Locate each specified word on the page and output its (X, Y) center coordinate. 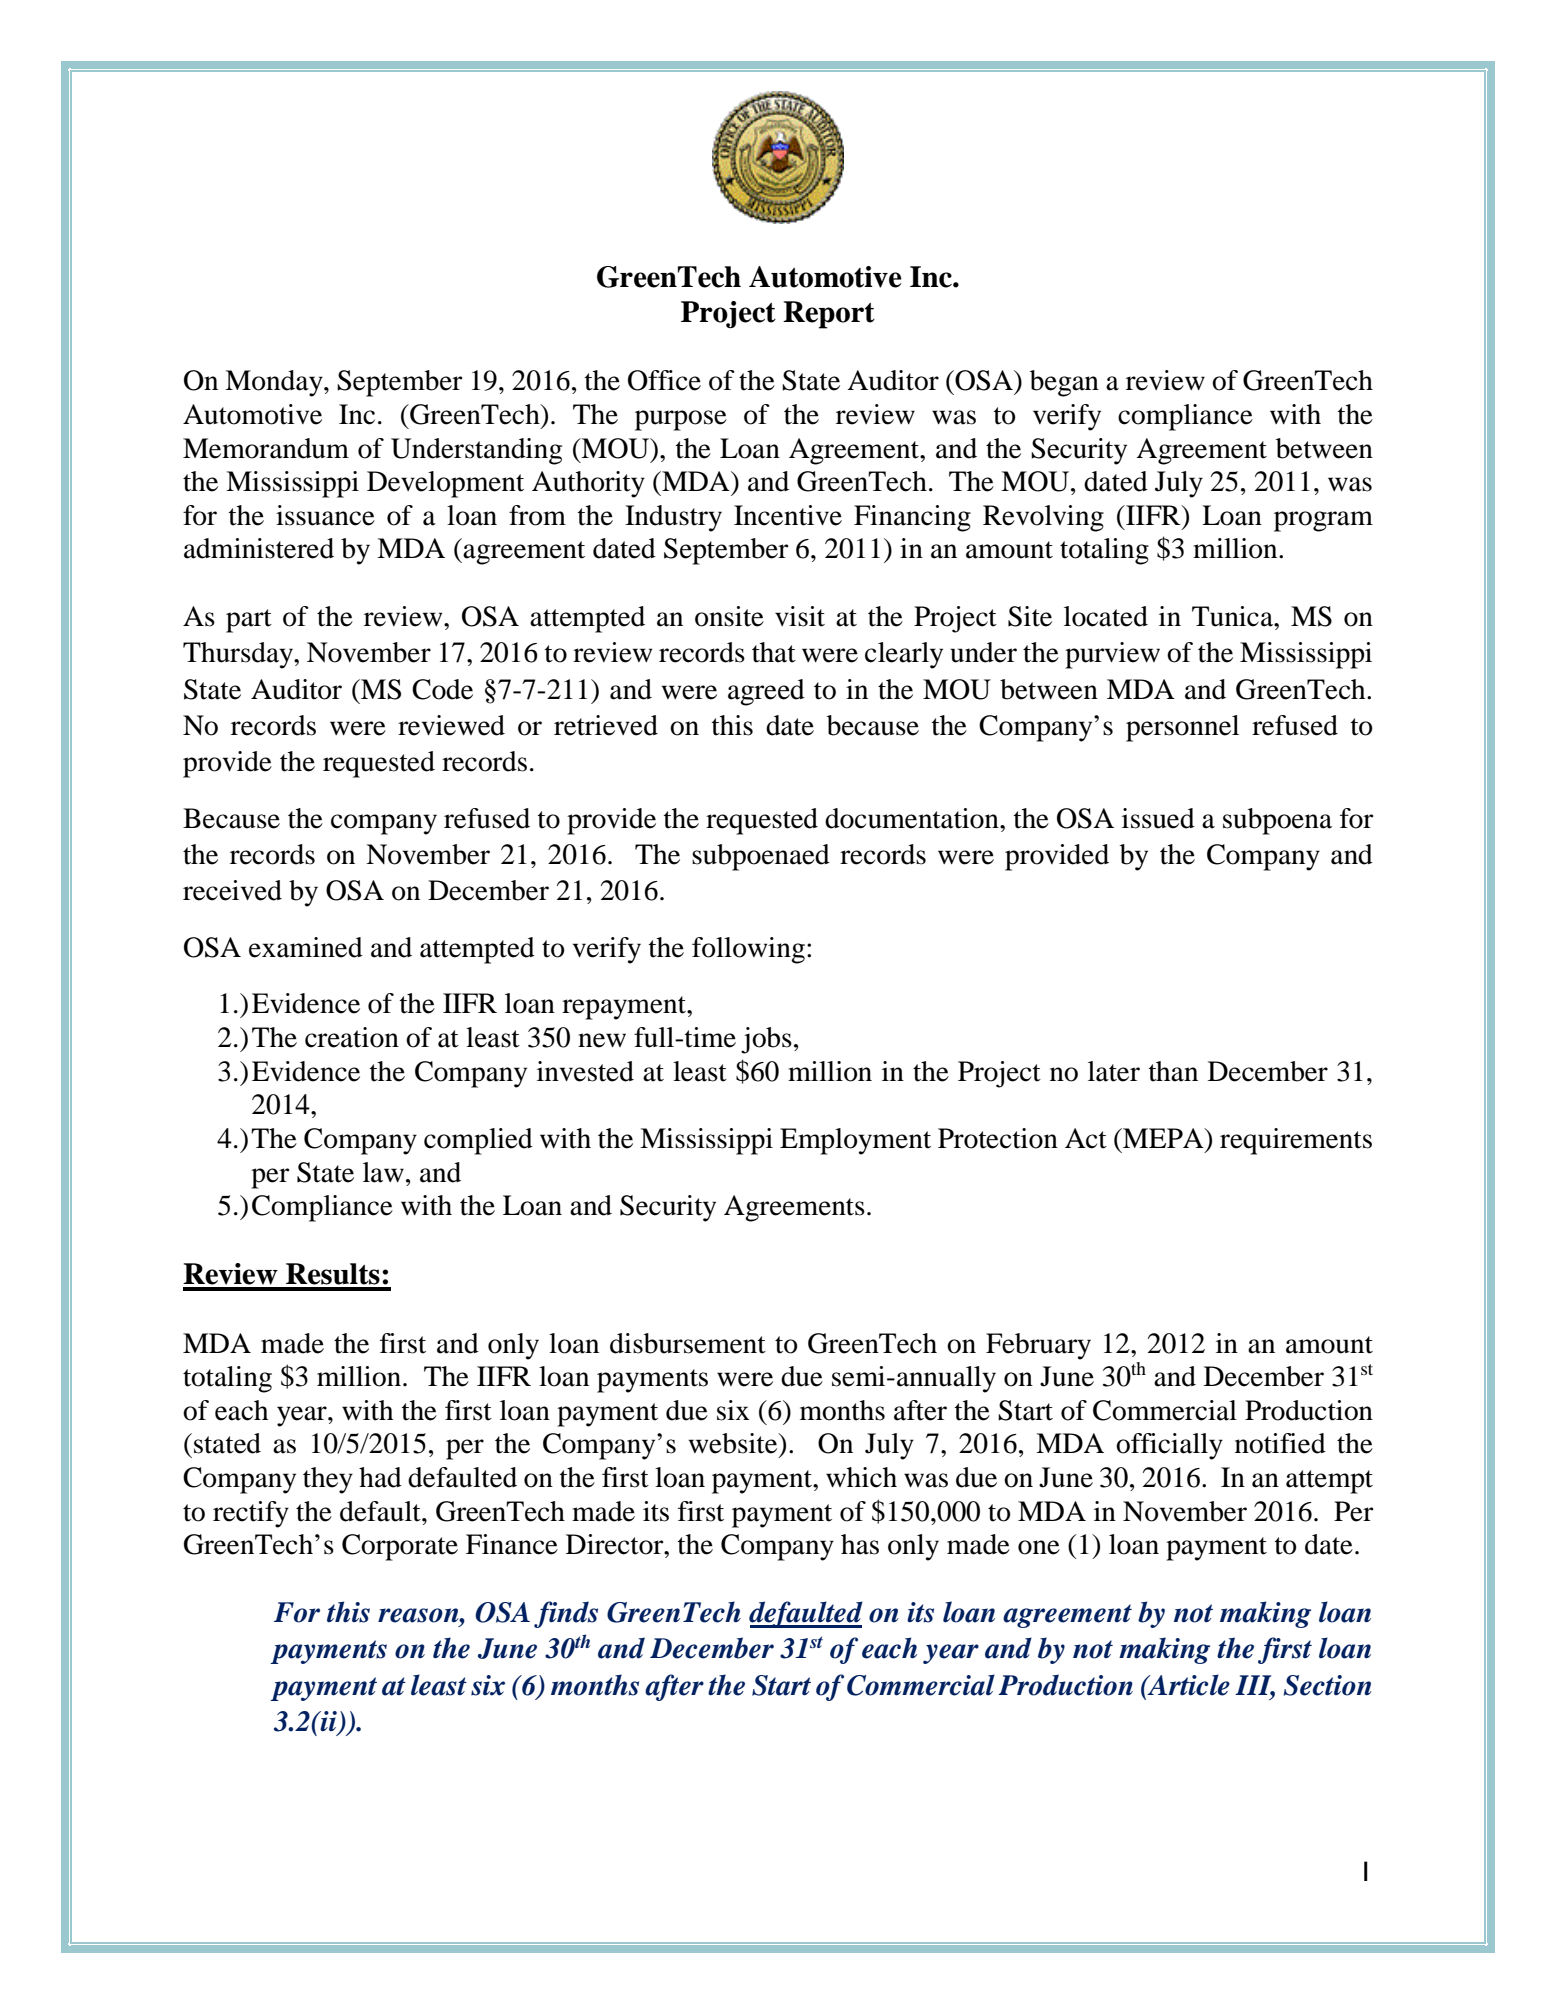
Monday (275, 383)
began (1064, 383)
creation (352, 1037)
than (1173, 1071)
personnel (1182, 728)
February (1038, 1346)
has (860, 1544)
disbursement (688, 1343)
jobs (766, 1040)
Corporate (400, 1547)
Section (1328, 1685)
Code (442, 689)
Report (829, 315)
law (383, 1172)
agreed (766, 692)
